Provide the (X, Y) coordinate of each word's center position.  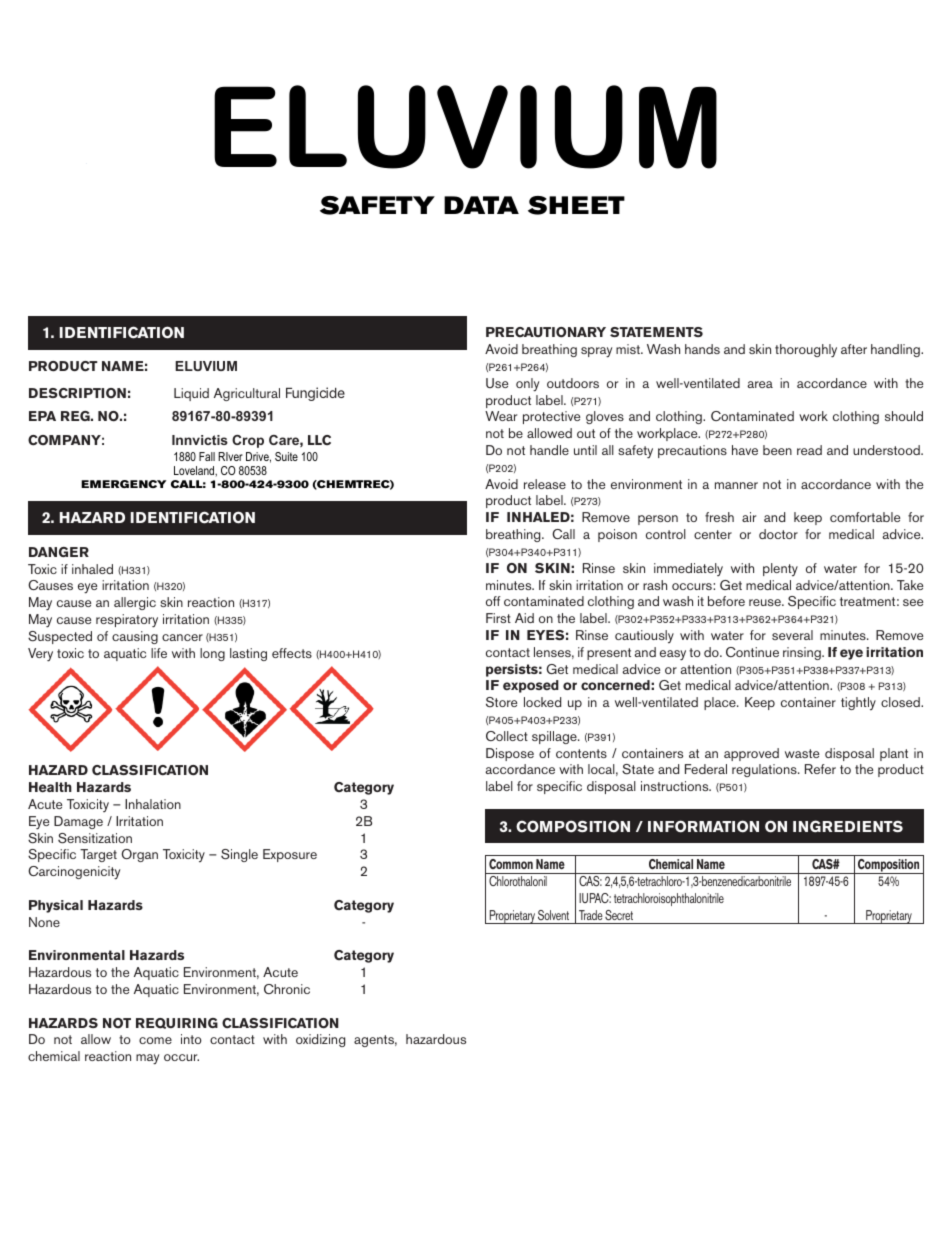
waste (802, 753)
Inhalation (153, 804)
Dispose (510, 754)
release (545, 484)
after (854, 349)
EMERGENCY (123, 484)
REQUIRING (177, 1023)
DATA (481, 205)
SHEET (576, 205)
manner (736, 485)
